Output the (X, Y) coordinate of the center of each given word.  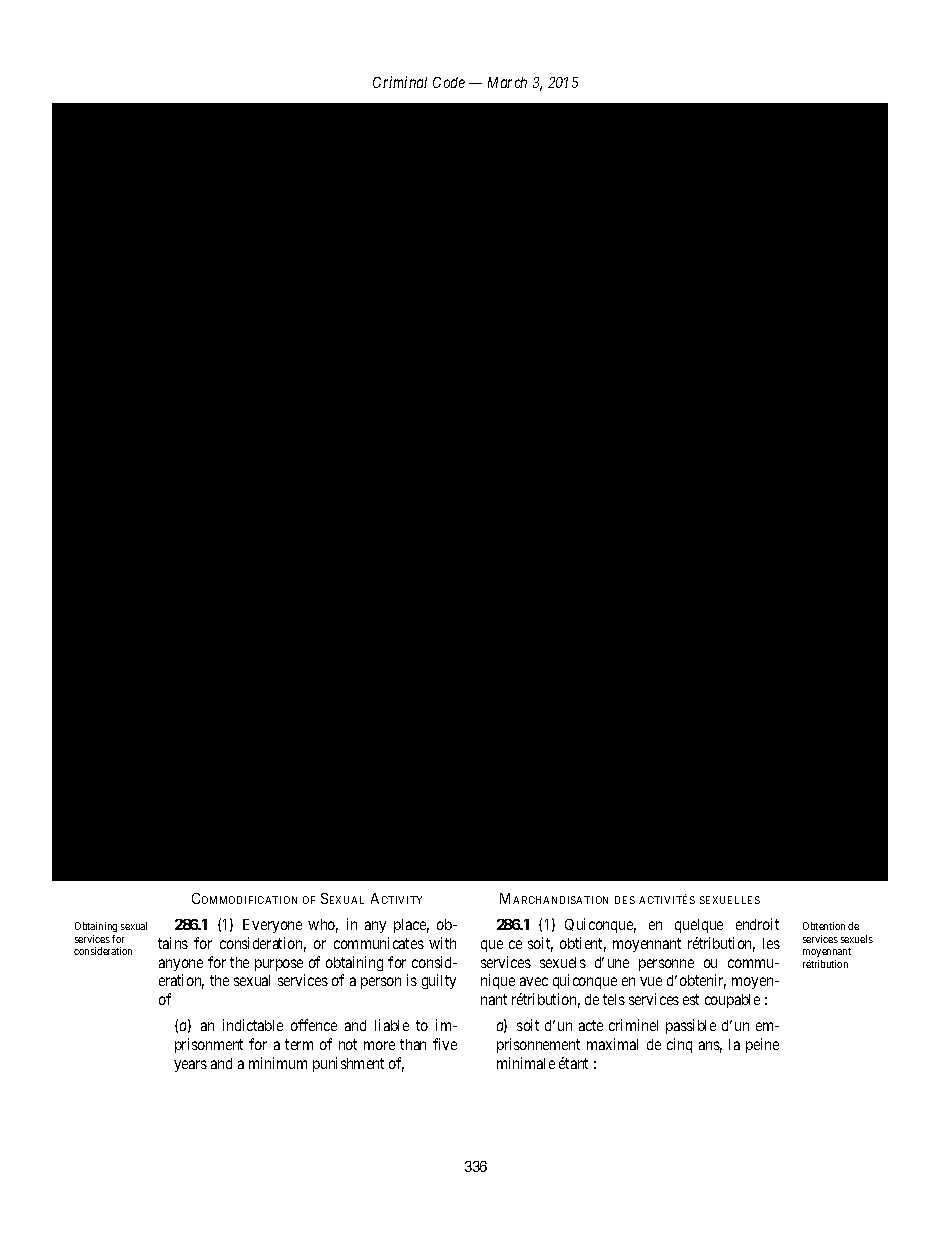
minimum (278, 1063)
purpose (279, 965)
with (442, 943)
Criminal (400, 82)
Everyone (272, 926)
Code (449, 82)
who (323, 926)
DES (625, 900)
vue (651, 981)
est (691, 999)
